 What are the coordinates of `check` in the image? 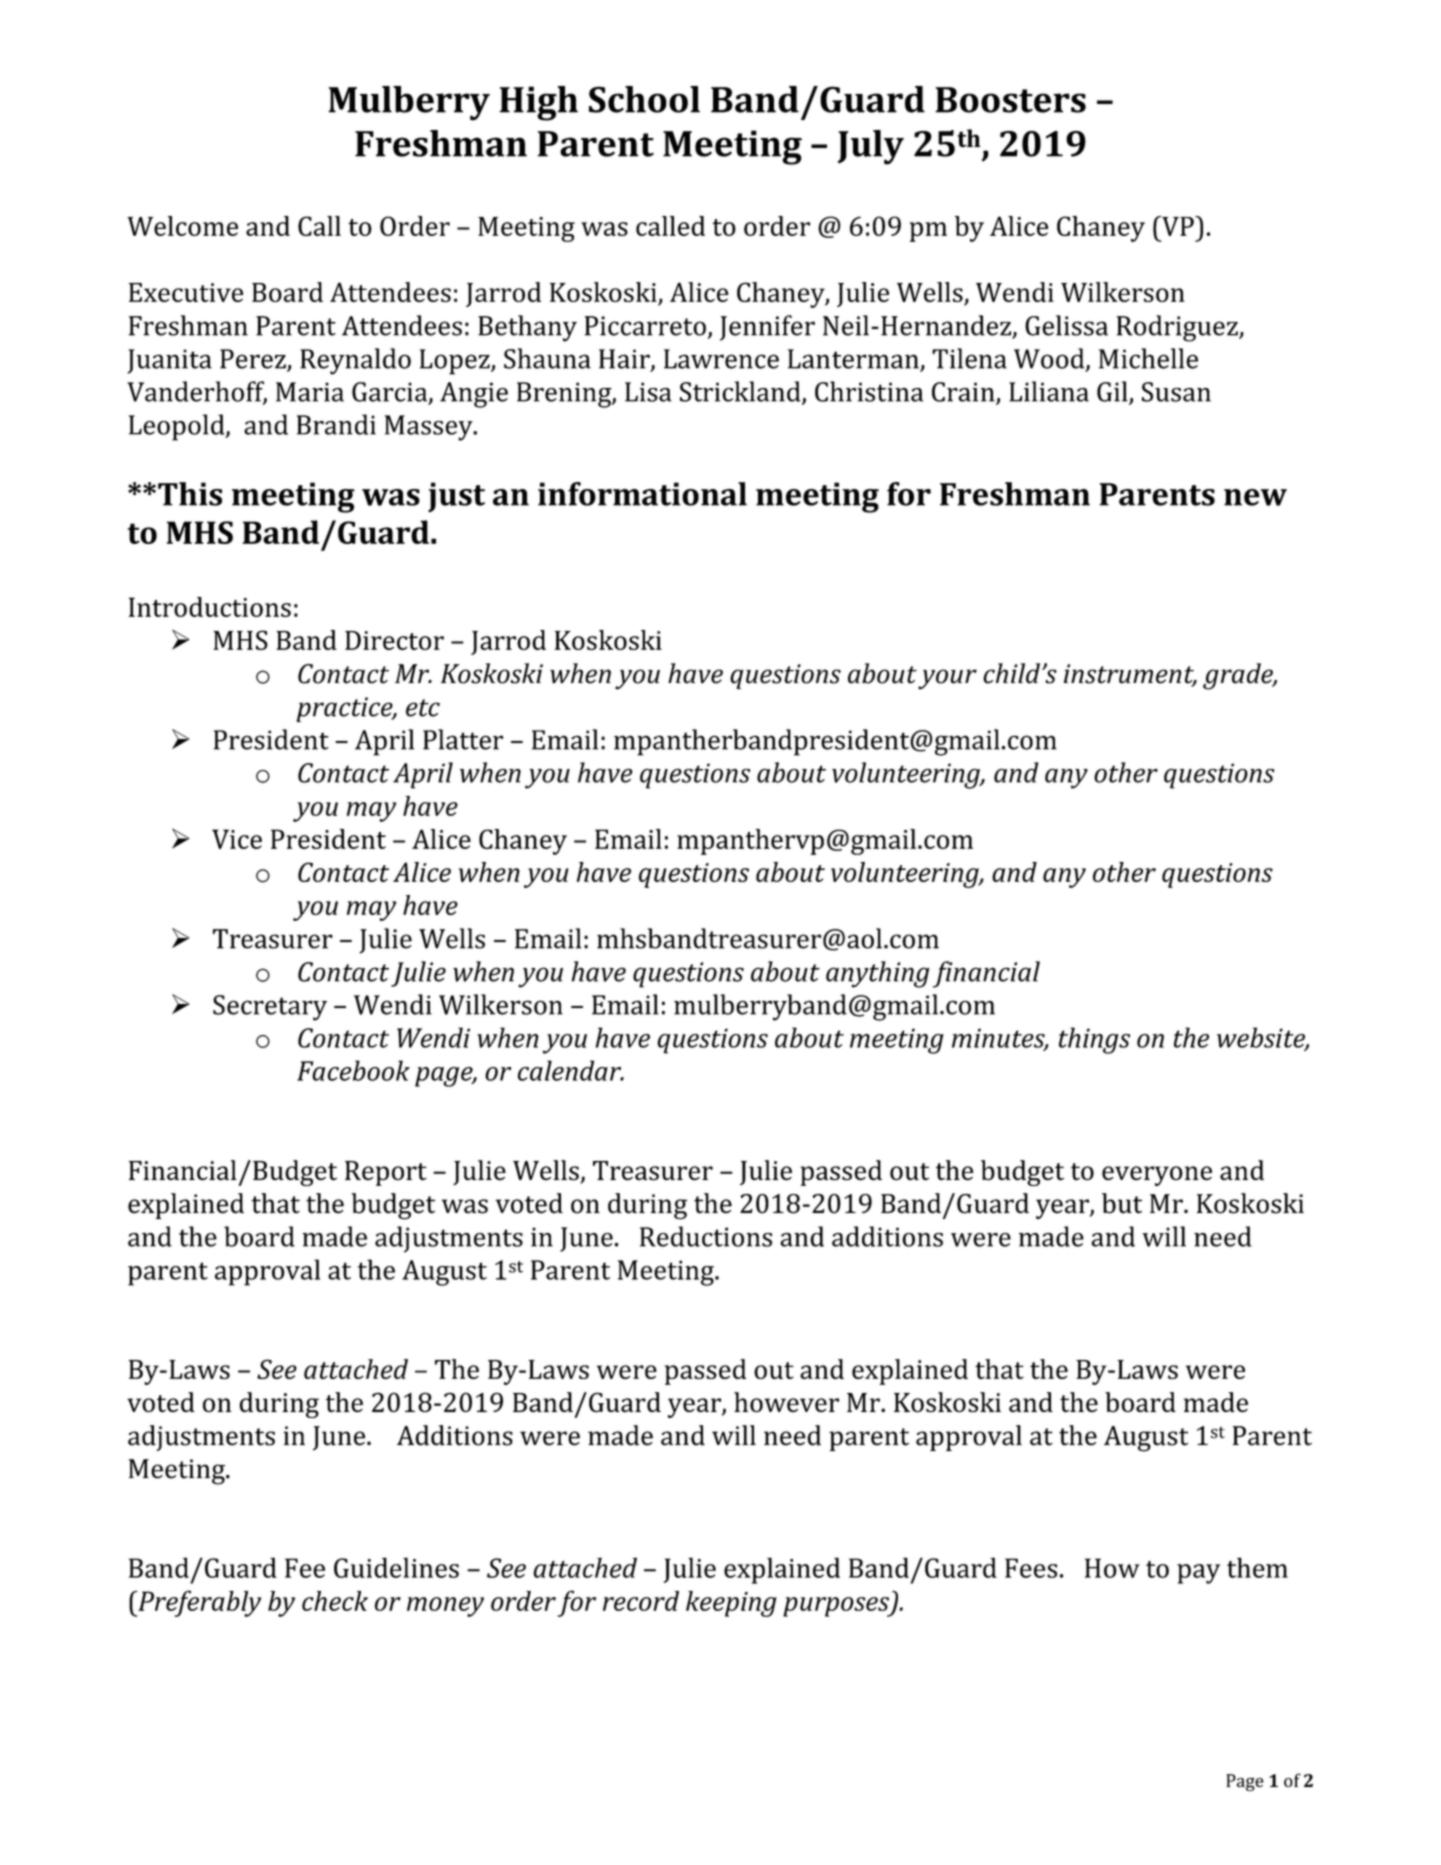 It's located at (335, 1601).
